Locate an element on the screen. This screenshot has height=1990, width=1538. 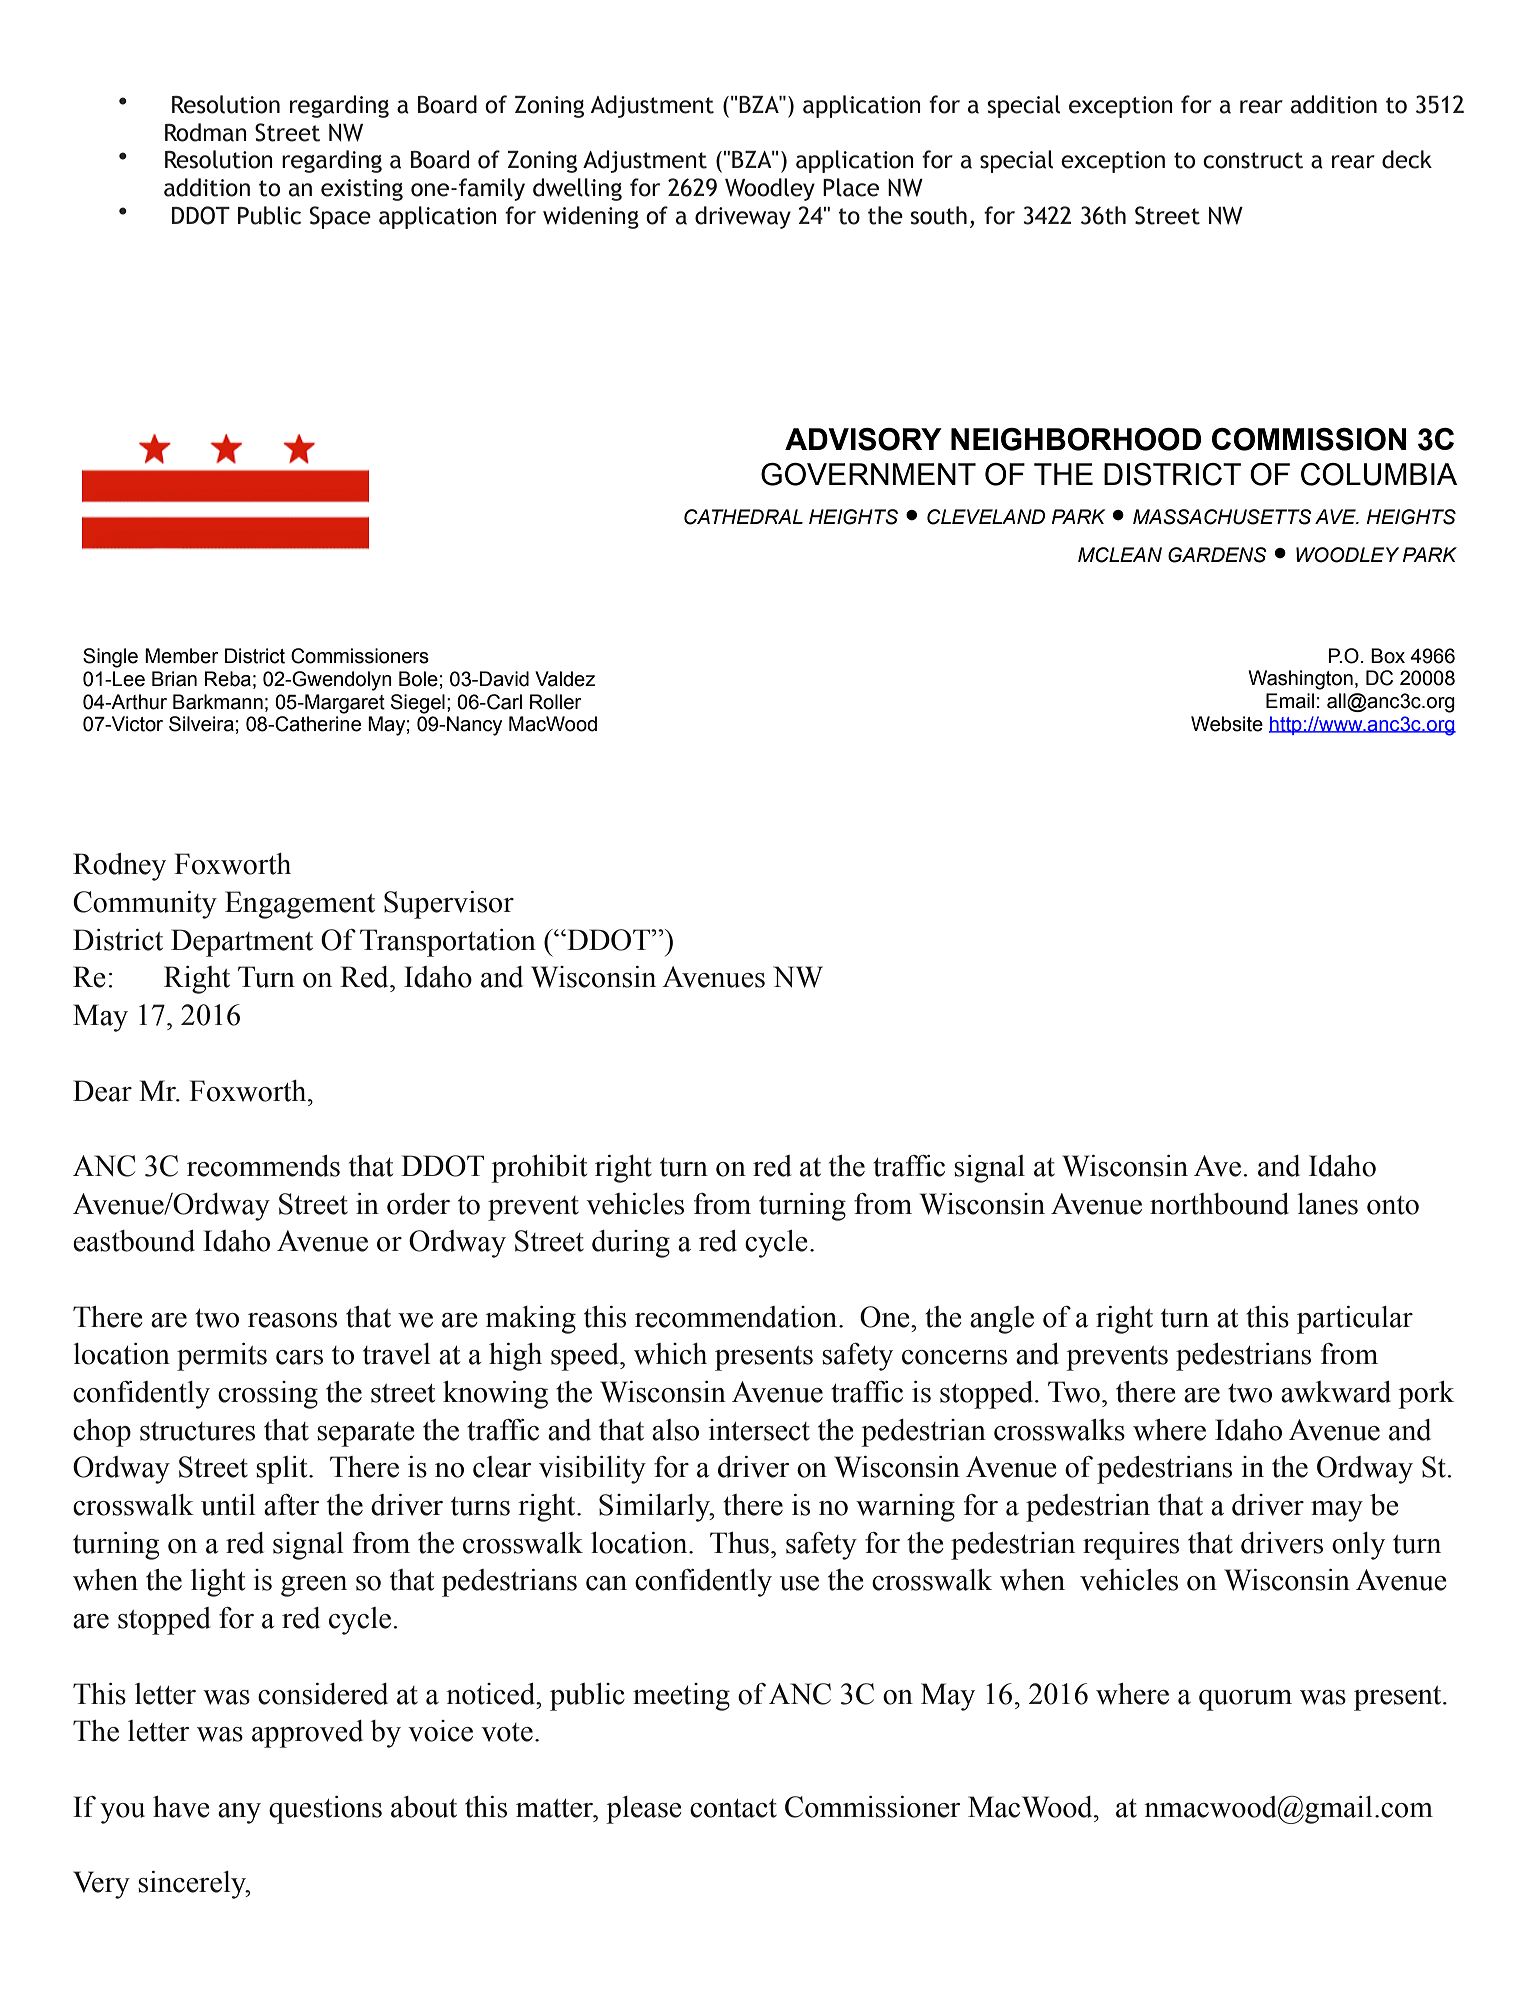
construct is located at coordinates (1253, 160).
